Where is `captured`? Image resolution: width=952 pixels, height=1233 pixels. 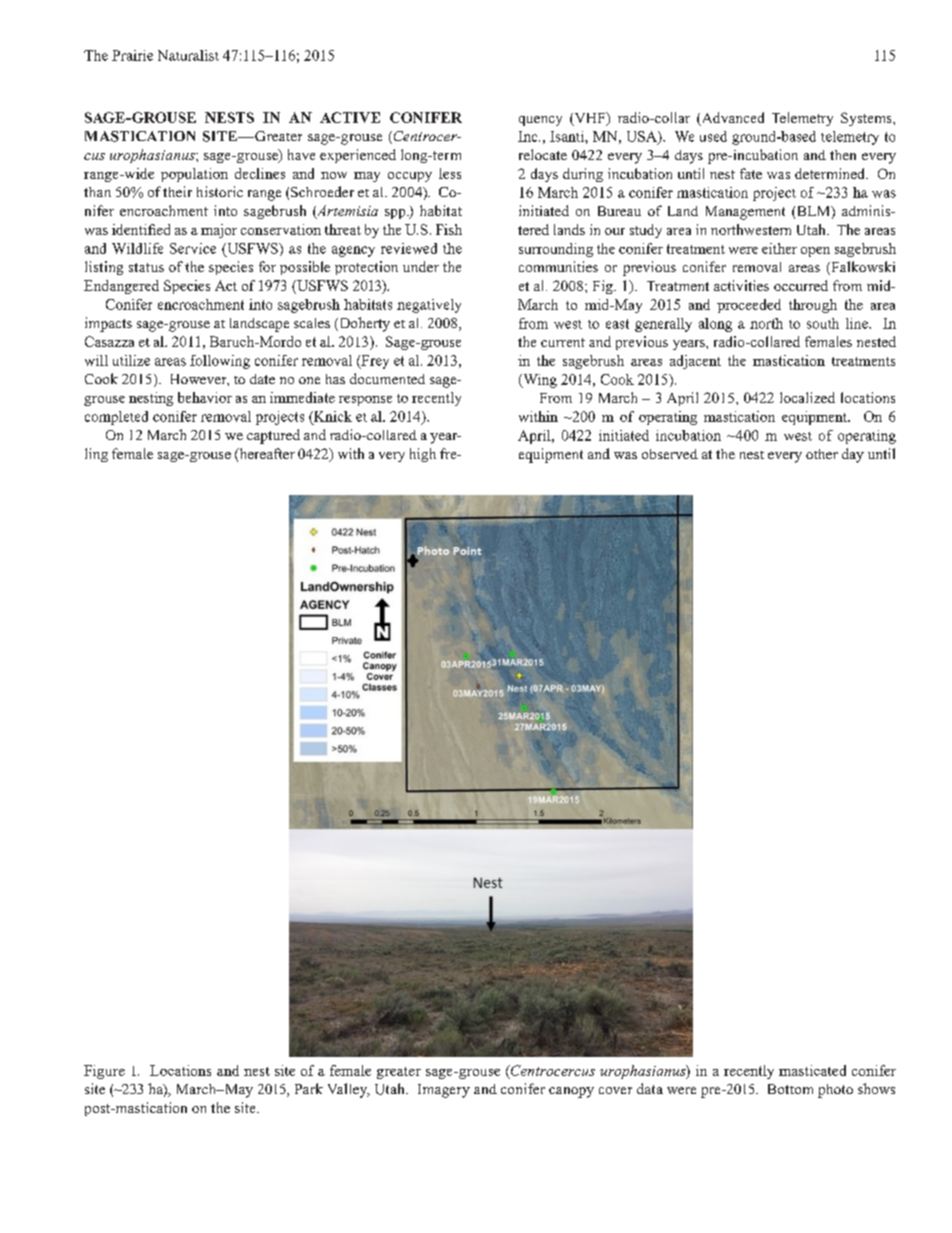 captured is located at coordinates (273, 436).
